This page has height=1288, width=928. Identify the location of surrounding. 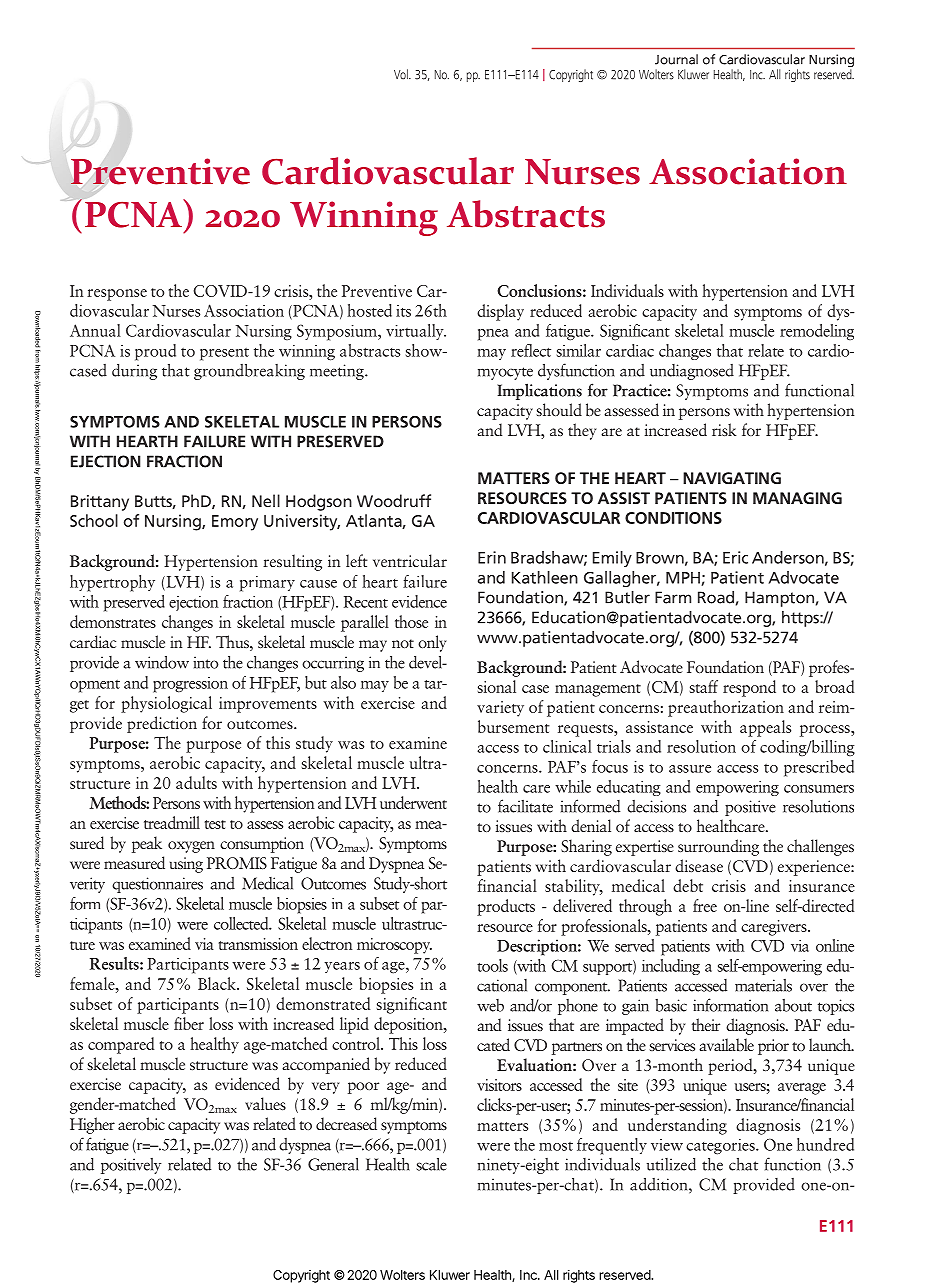
(718, 847).
